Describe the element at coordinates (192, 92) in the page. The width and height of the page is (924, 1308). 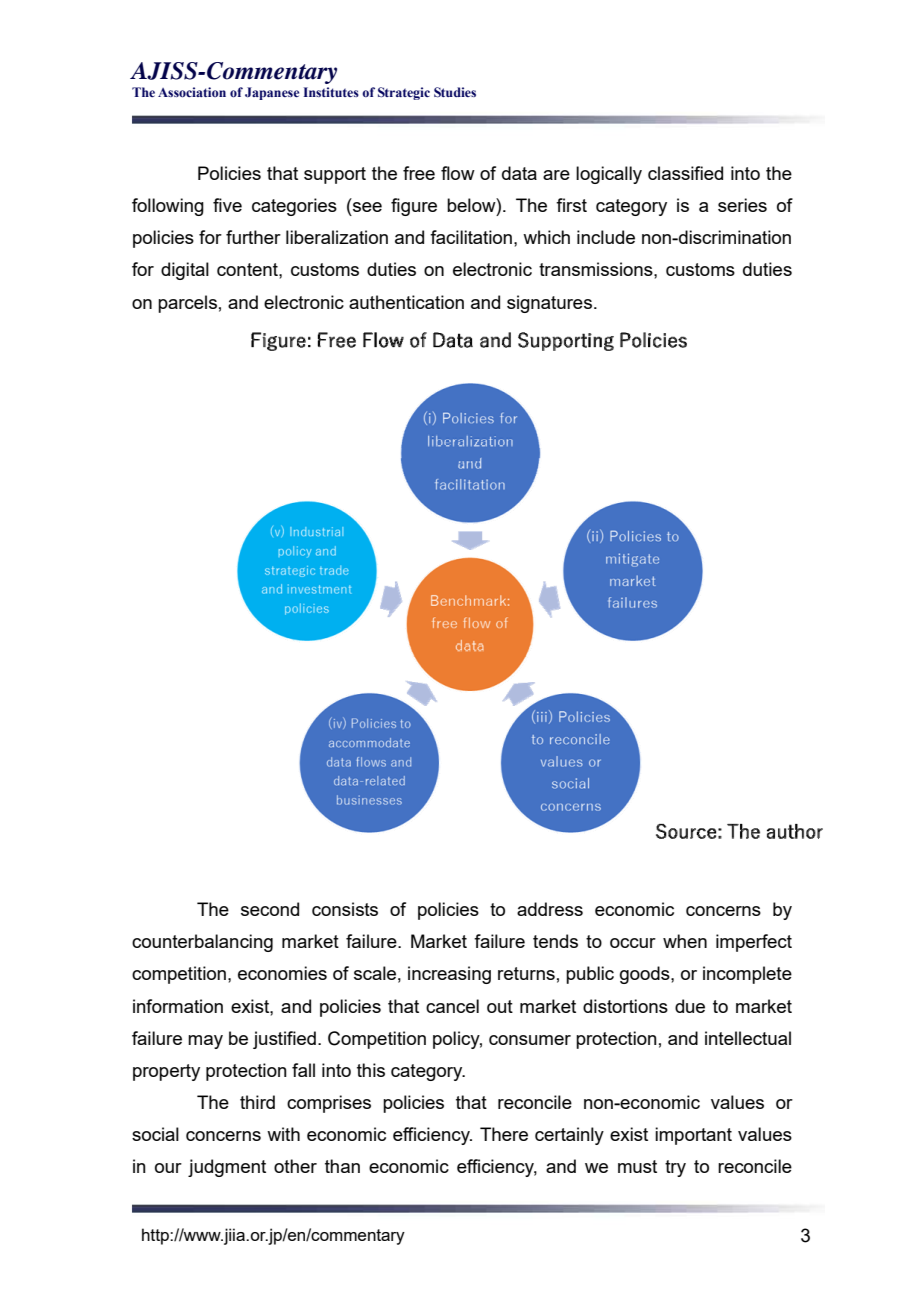
I see `Association` at that location.
